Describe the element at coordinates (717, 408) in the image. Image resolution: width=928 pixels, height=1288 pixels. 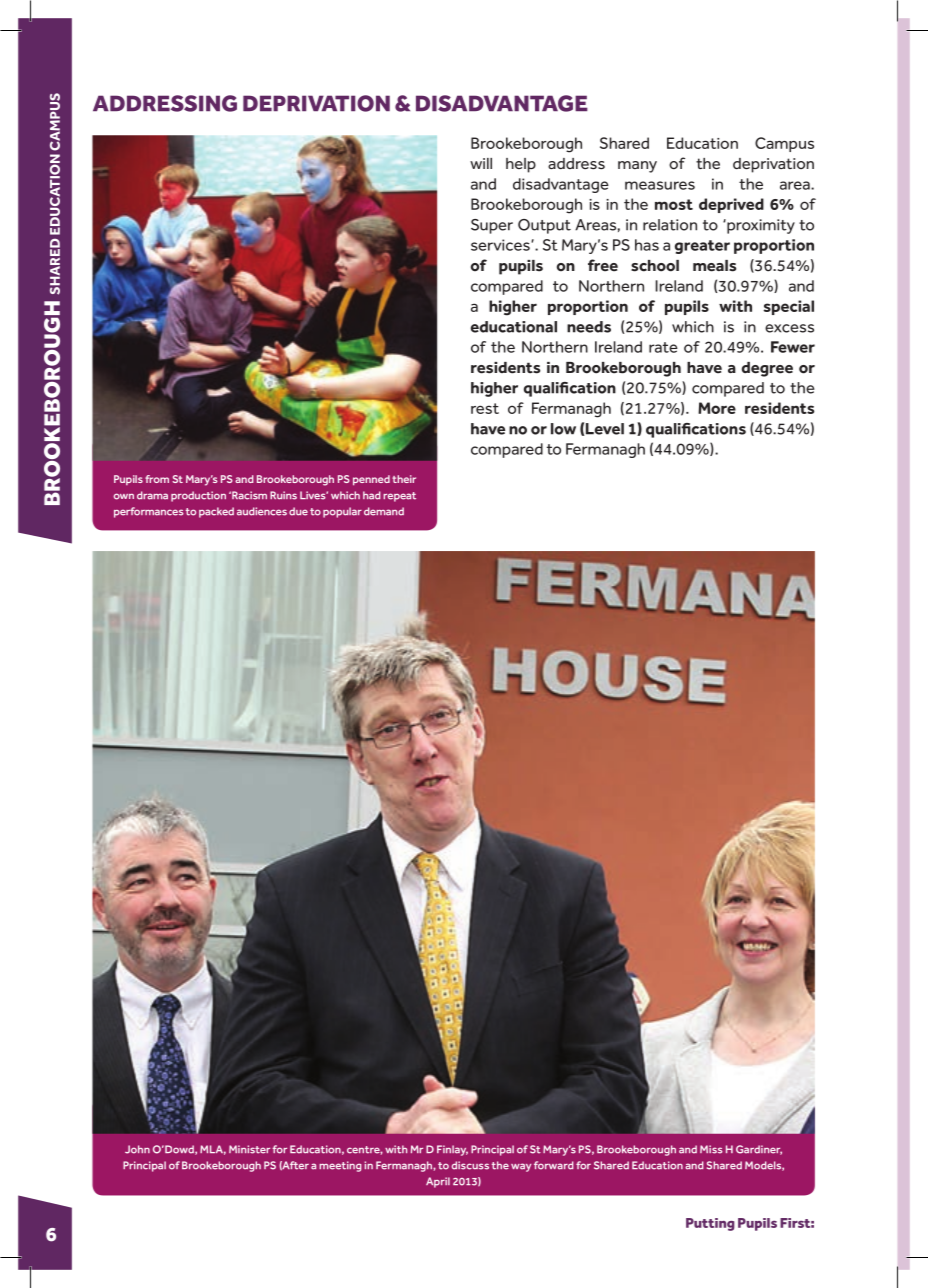
I see `More` at that location.
